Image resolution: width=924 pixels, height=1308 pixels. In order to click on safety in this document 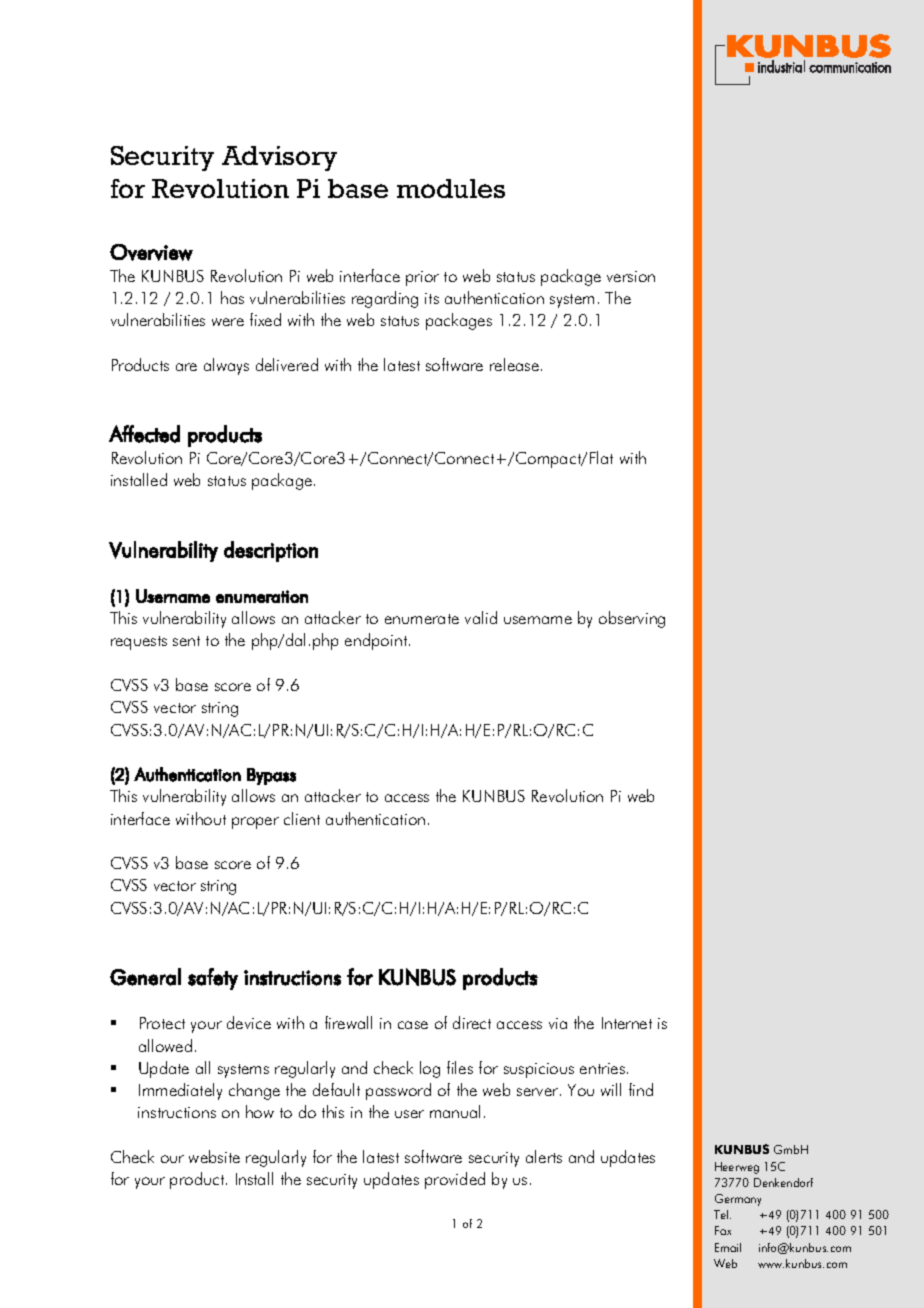, I will do `click(213, 979)`.
